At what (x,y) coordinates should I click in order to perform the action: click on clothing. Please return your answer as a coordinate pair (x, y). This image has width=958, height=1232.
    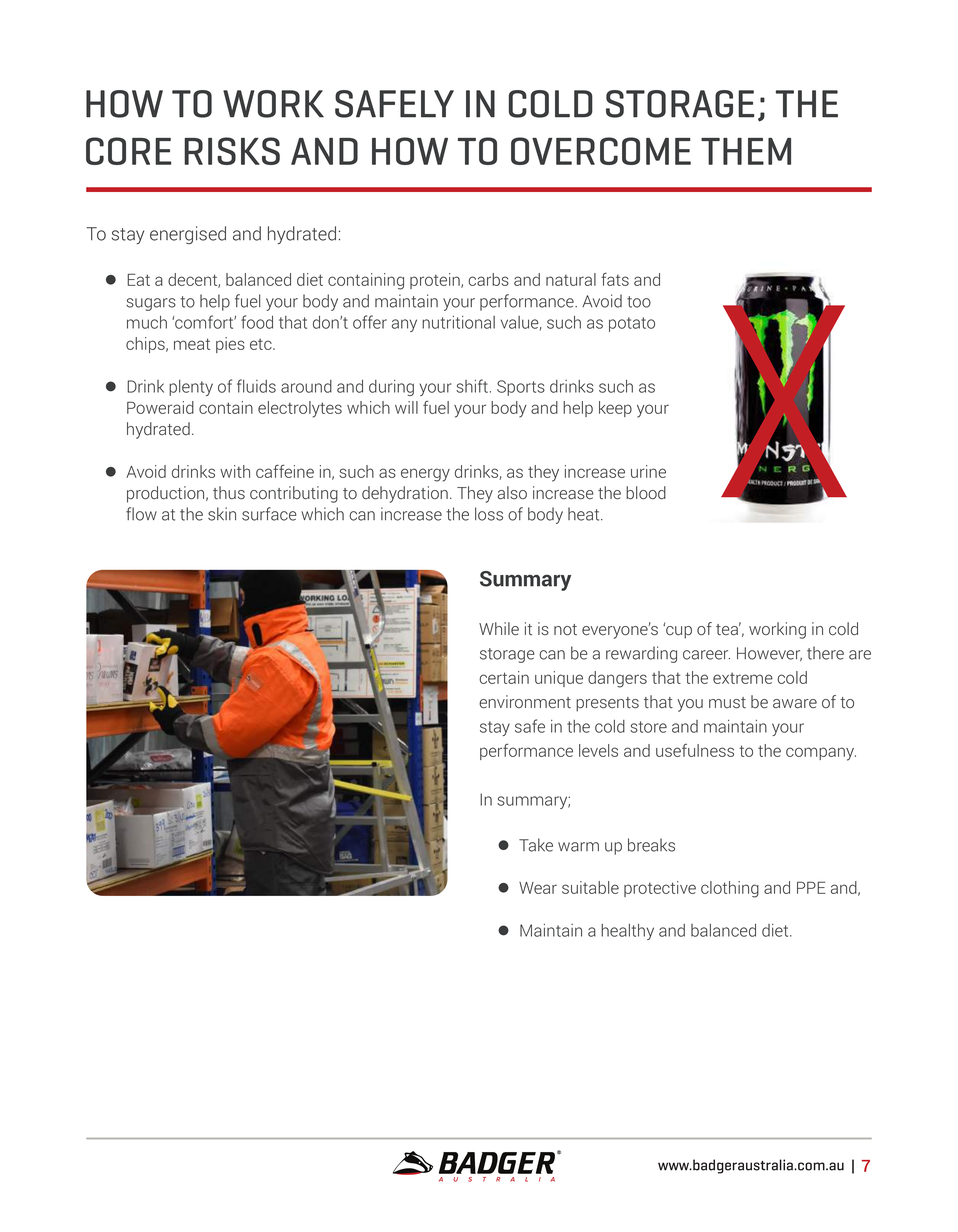
    Looking at the image, I should click on (730, 889).
